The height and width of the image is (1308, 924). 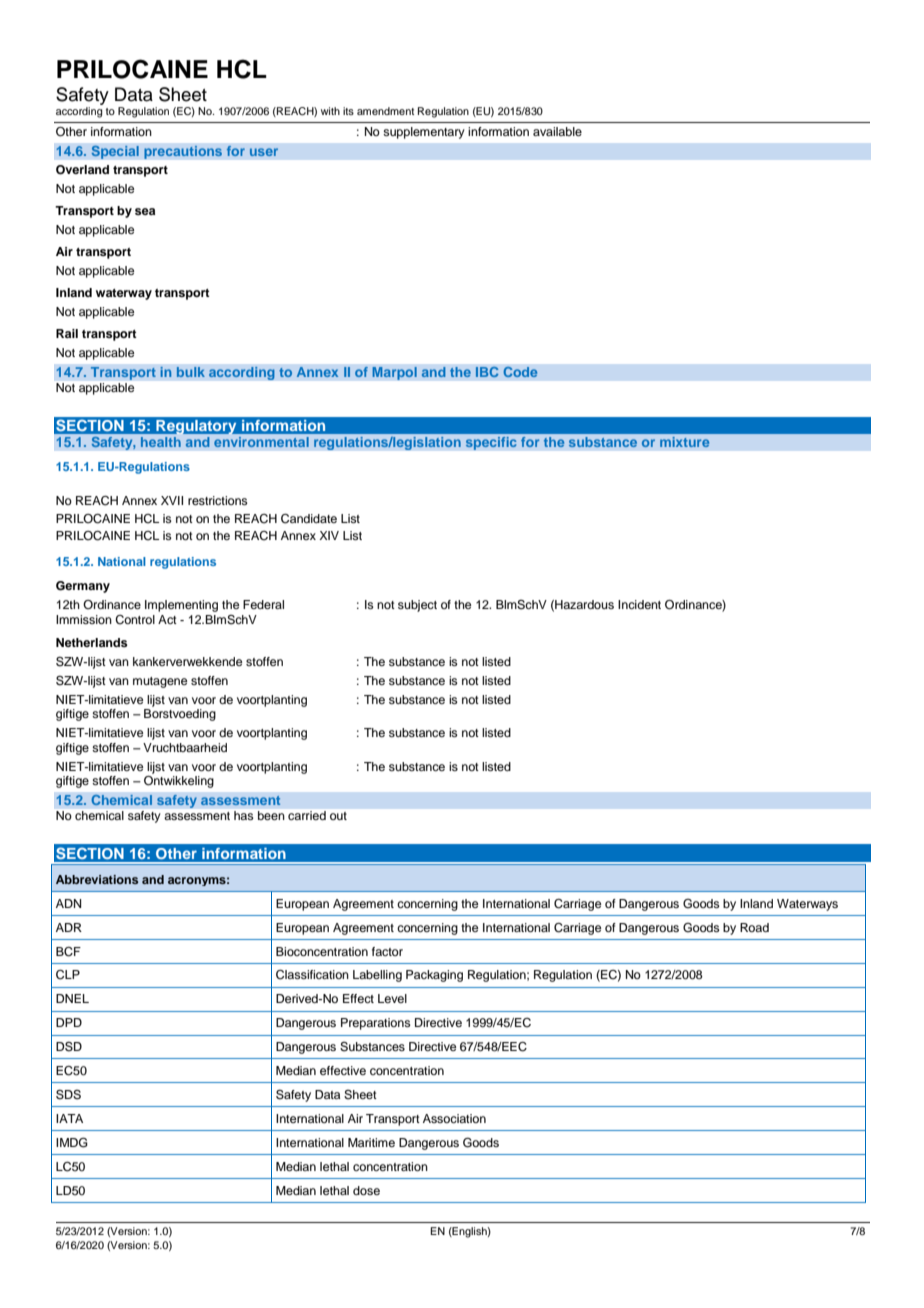 I want to click on Incident, so click(x=639, y=604).
